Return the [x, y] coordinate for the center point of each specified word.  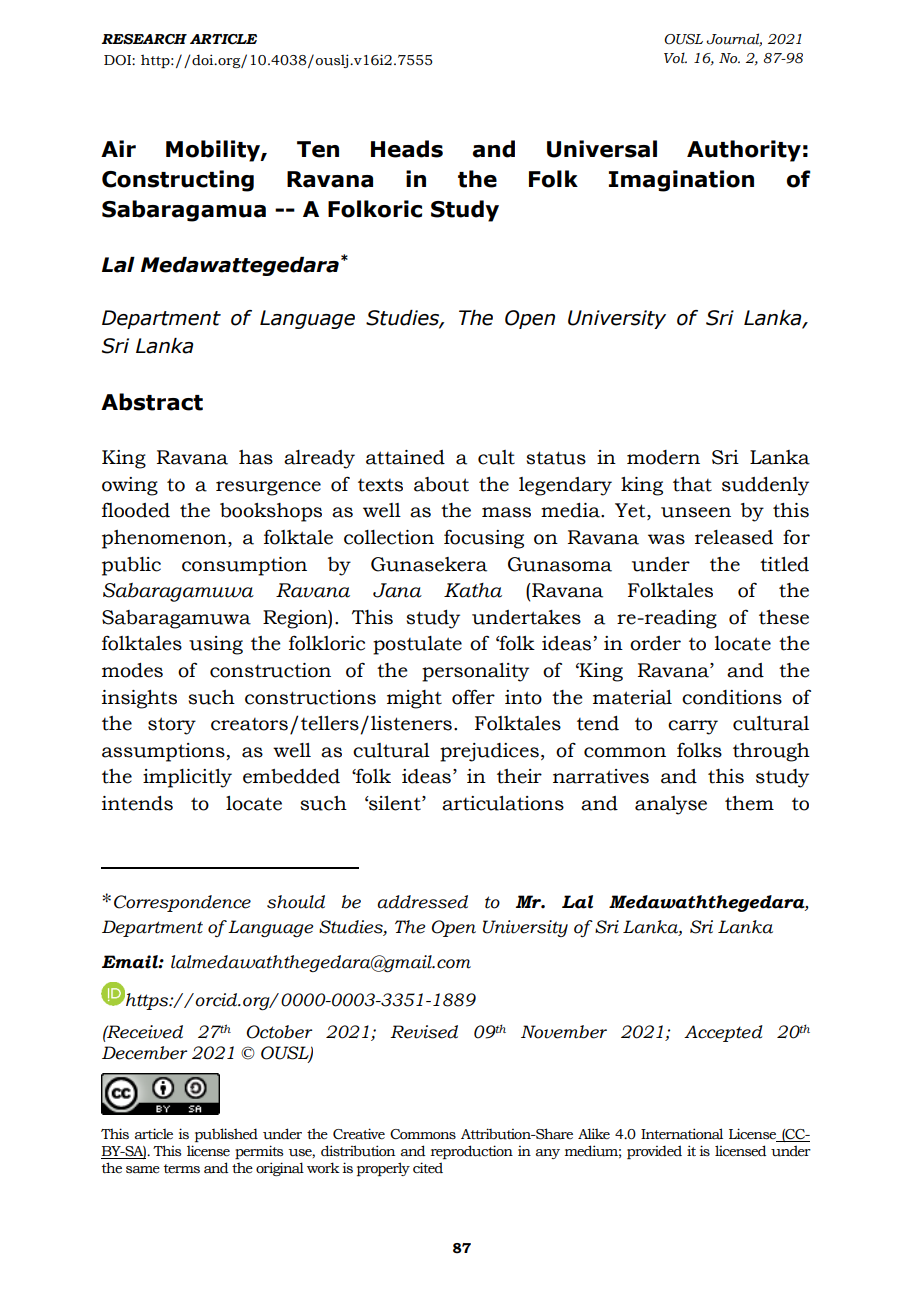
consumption [244, 566]
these [784, 617]
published [226, 1135]
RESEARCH [144, 39]
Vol [675, 58]
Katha [473, 590]
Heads [407, 149]
